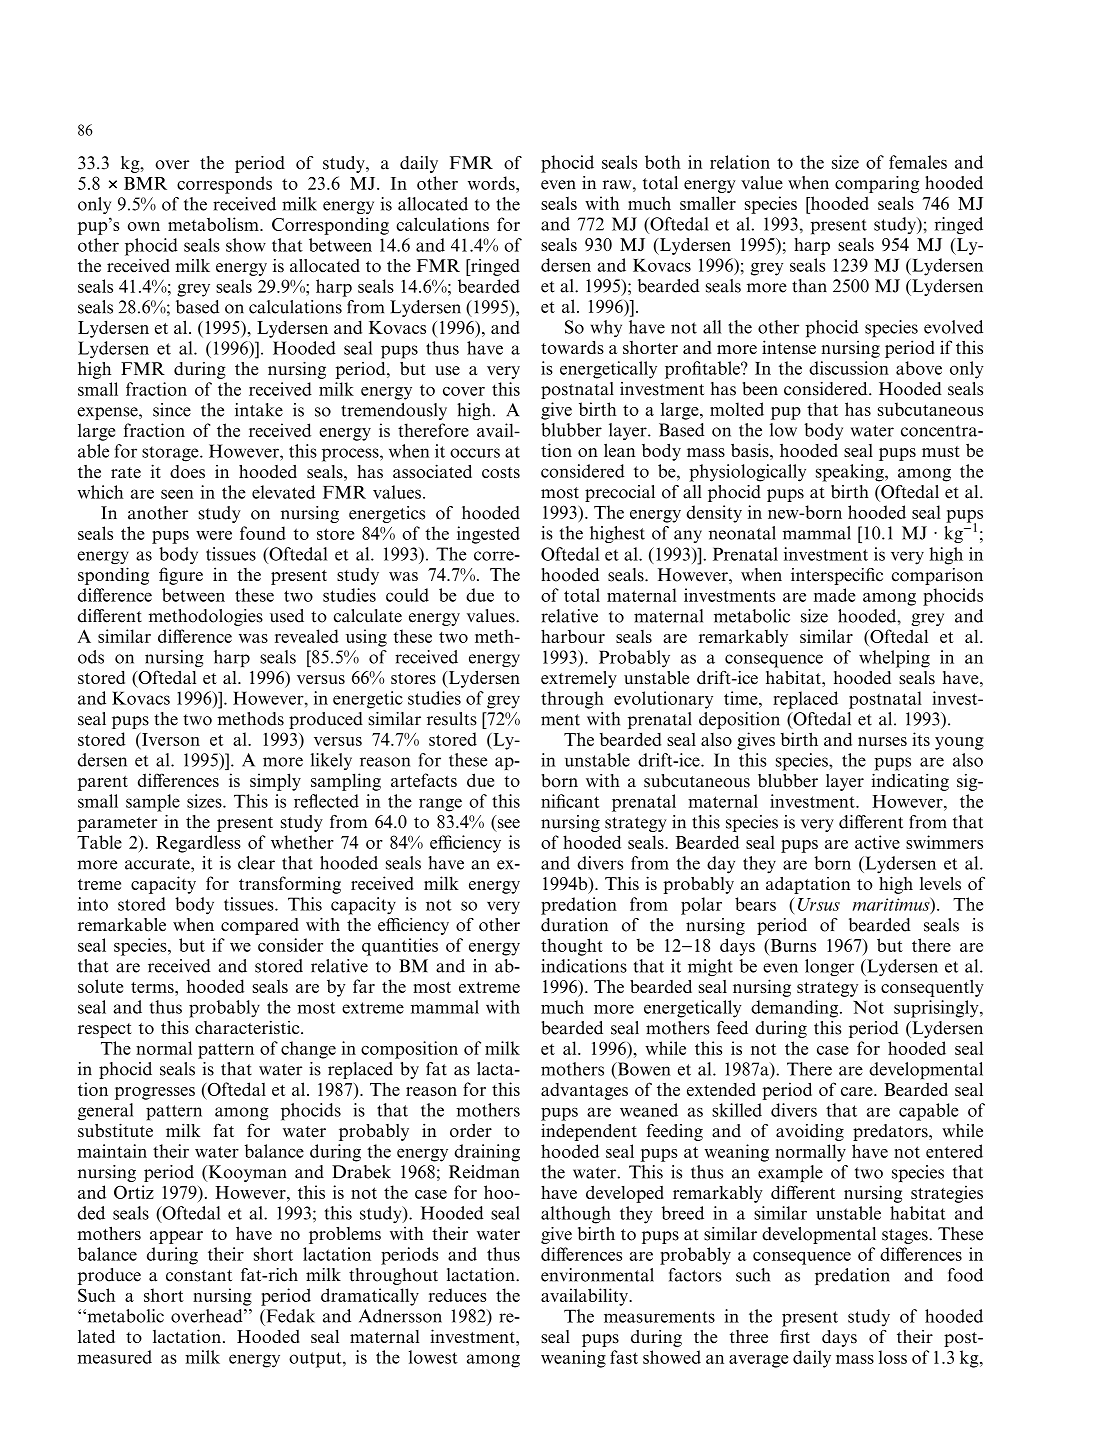 The height and width of the screenshot is (1439, 1112). I want to click on comparing, so click(877, 184).
